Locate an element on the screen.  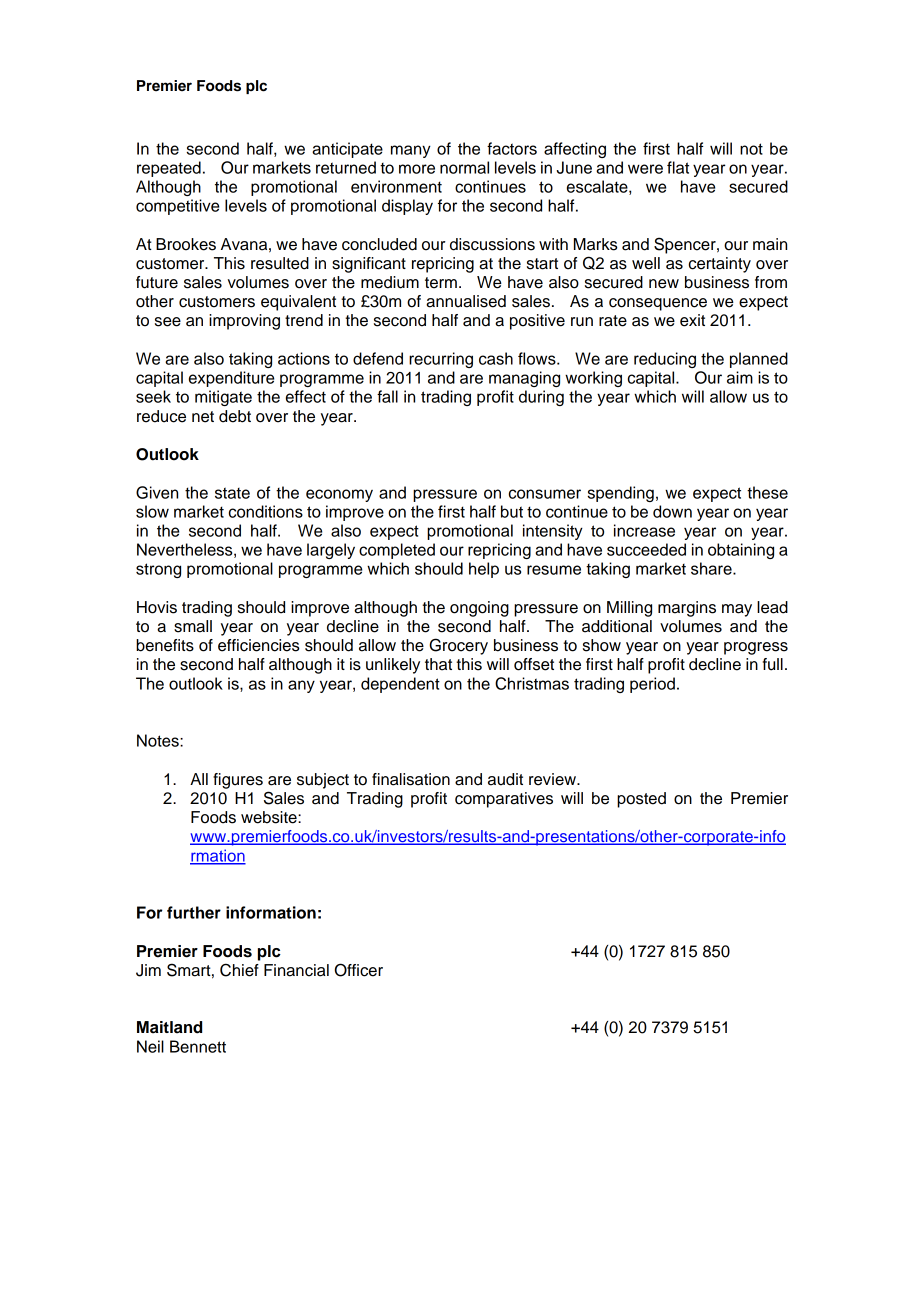
normal is located at coordinates (464, 167).
